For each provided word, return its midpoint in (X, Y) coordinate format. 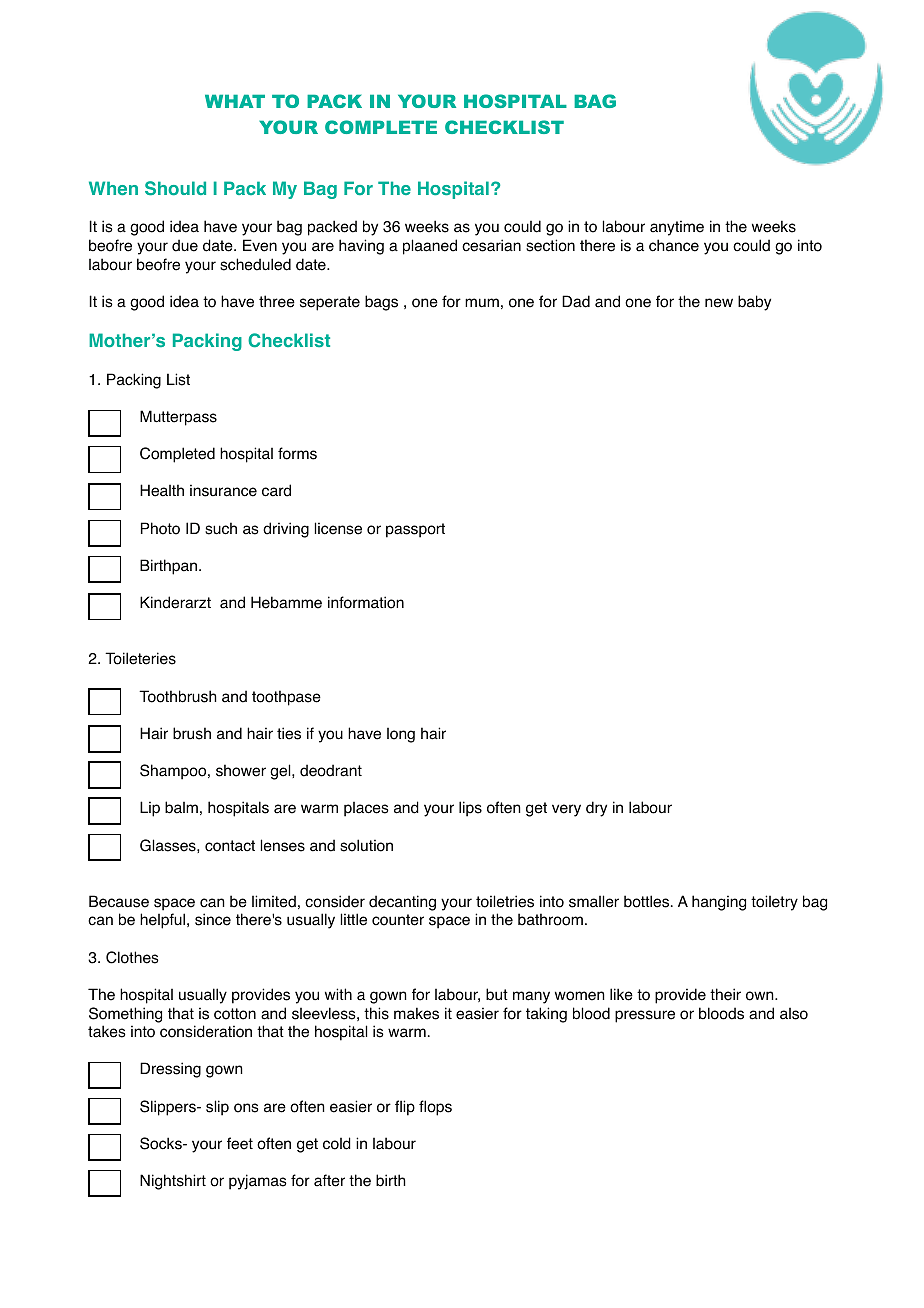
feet (240, 1143)
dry (596, 809)
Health (162, 490)
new (719, 303)
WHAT (235, 101)
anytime (677, 228)
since (213, 919)
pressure (645, 1016)
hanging (719, 903)
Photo (160, 528)
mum (482, 303)
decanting (402, 903)
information (366, 602)
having (361, 247)
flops (435, 1108)
